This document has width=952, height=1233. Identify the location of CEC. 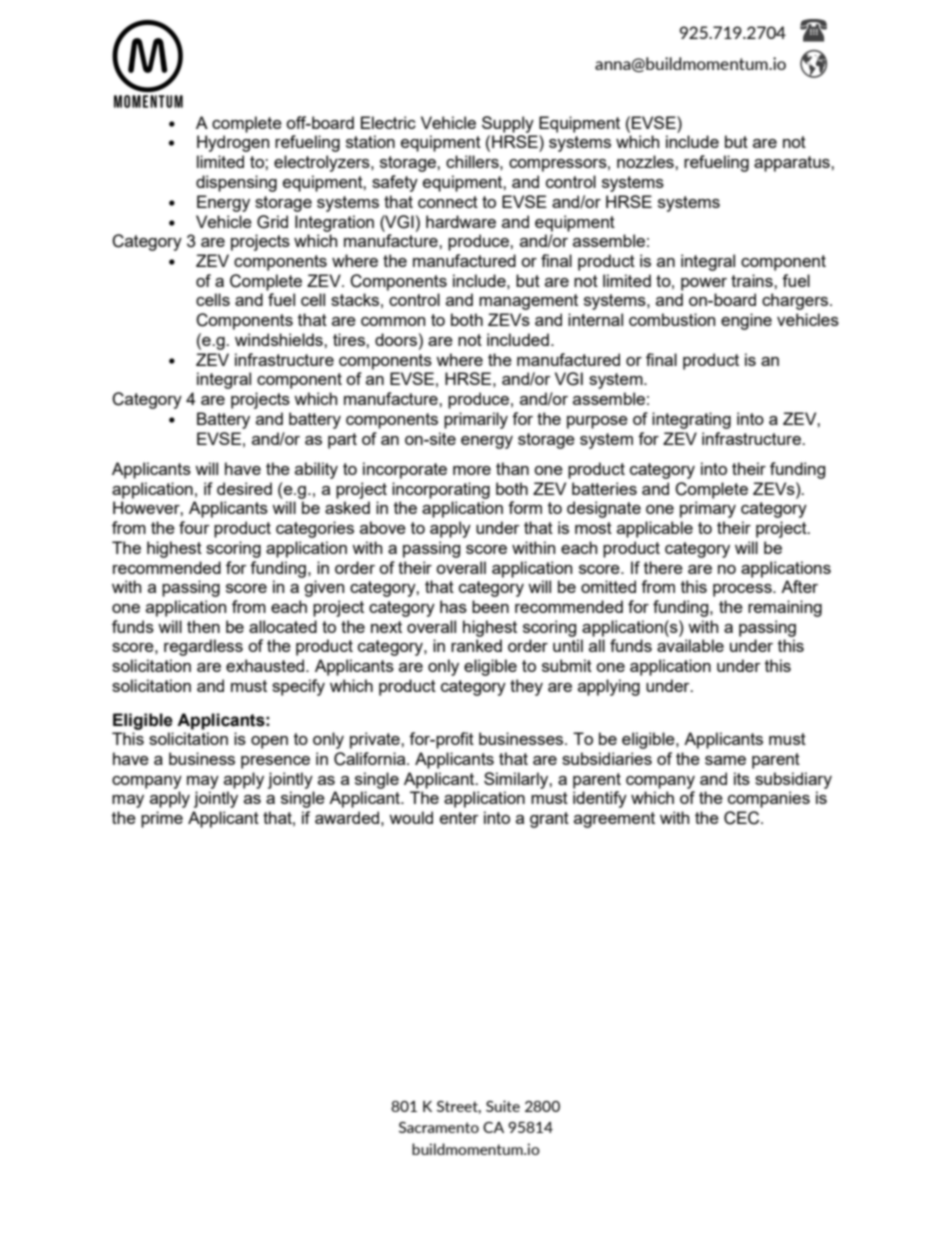
(743, 818).
